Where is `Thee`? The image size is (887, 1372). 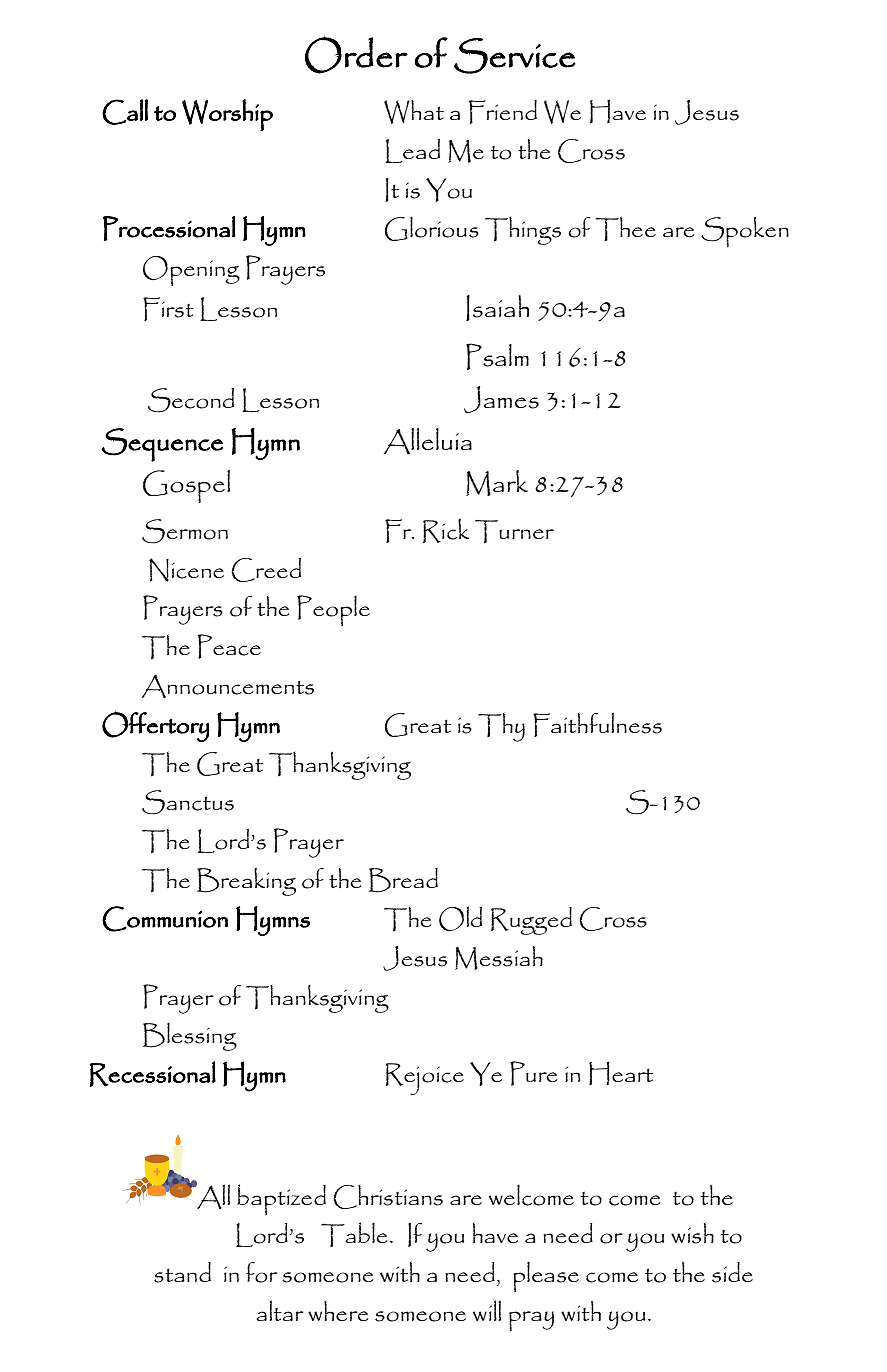
Thee is located at coordinates (626, 228).
